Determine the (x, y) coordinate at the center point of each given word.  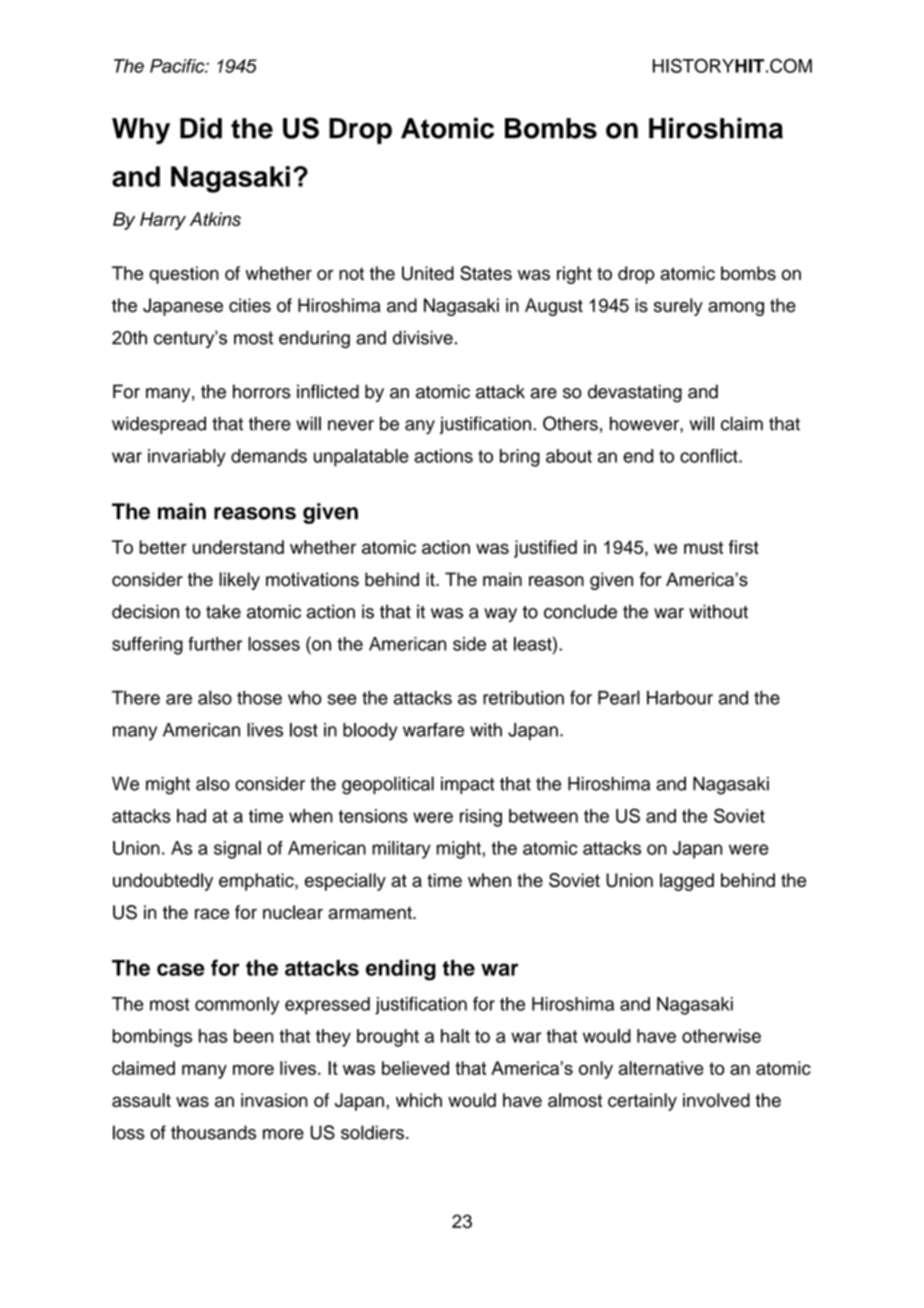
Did (201, 128)
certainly (642, 1102)
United (428, 273)
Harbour (680, 698)
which (419, 1100)
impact (468, 785)
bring (520, 458)
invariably (187, 458)
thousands (213, 1132)
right (574, 275)
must (703, 547)
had (191, 816)
